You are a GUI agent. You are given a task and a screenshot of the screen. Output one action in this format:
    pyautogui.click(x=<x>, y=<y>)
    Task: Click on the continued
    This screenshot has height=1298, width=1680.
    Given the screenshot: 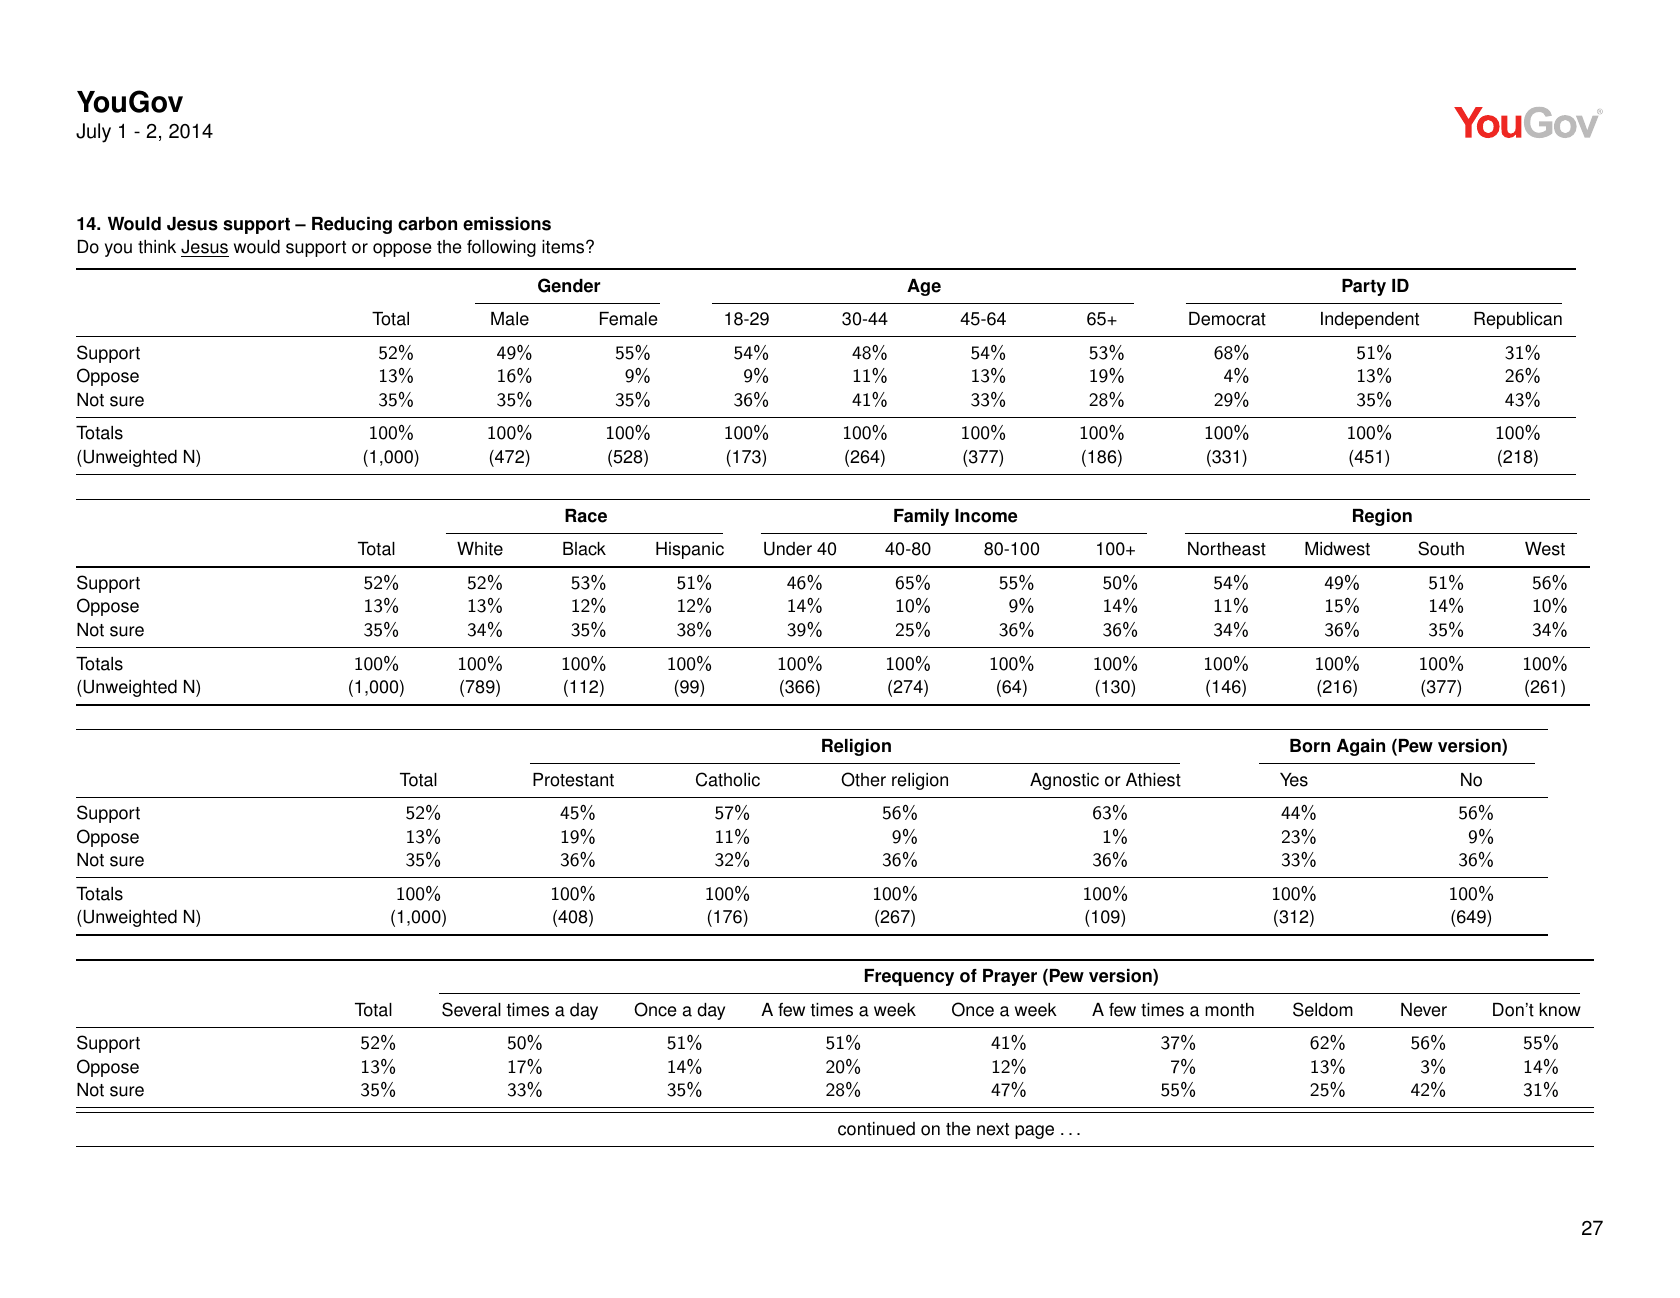 What is the action you would take?
    pyautogui.click(x=876, y=1129)
